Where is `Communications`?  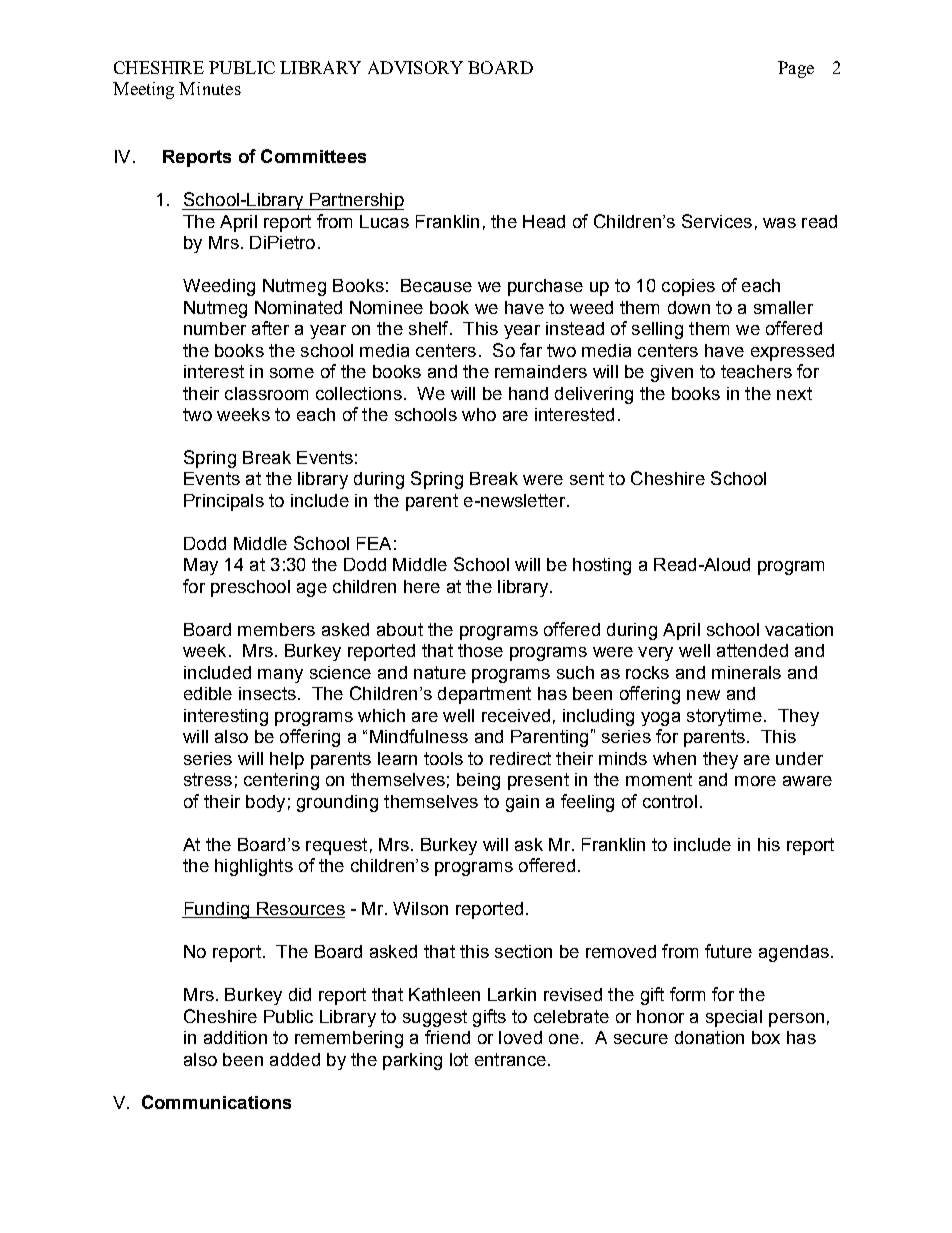 Communications is located at coordinates (216, 1102).
